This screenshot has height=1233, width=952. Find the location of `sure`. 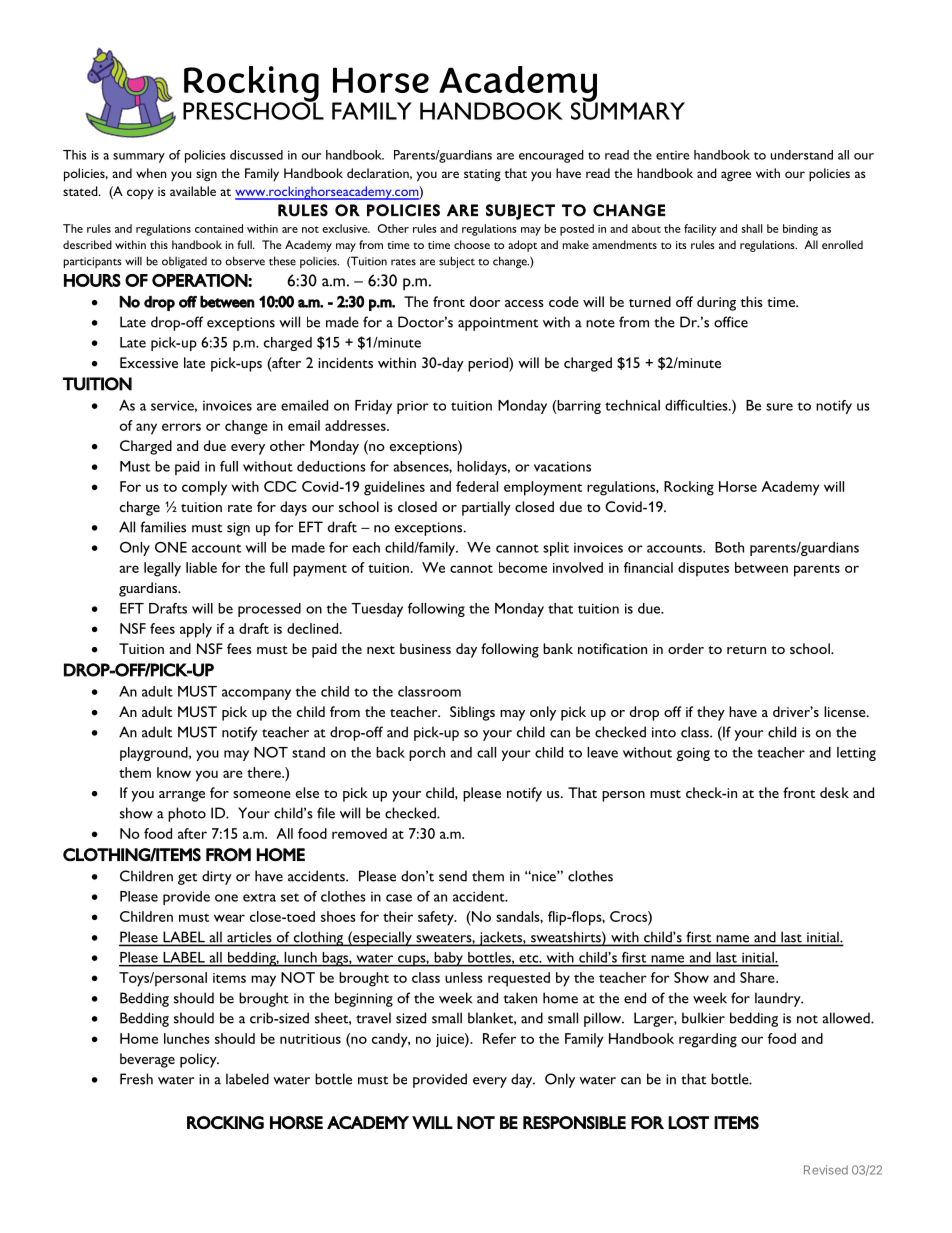

sure is located at coordinates (779, 407).
